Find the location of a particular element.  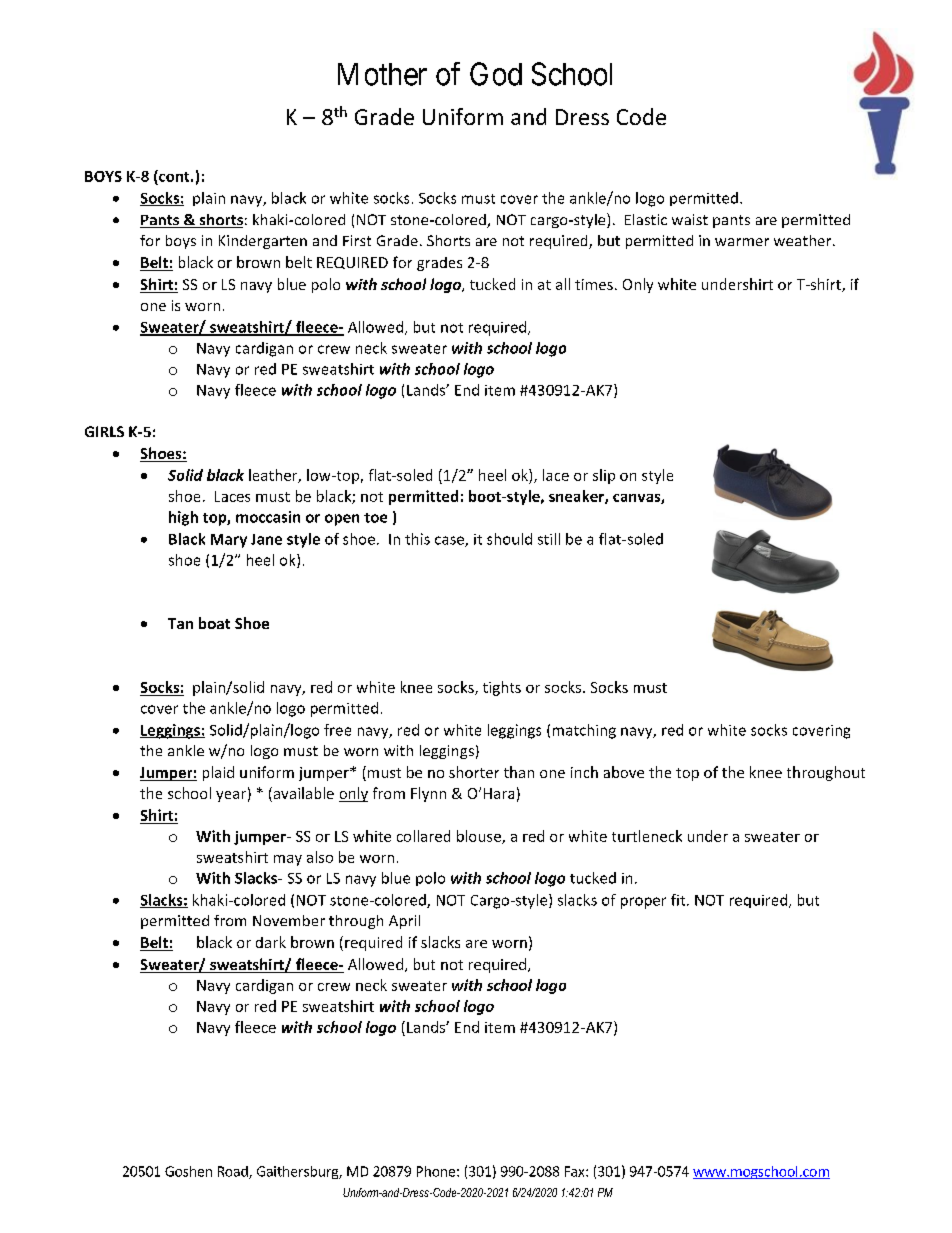

Kindergarten is located at coordinates (263, 242).
